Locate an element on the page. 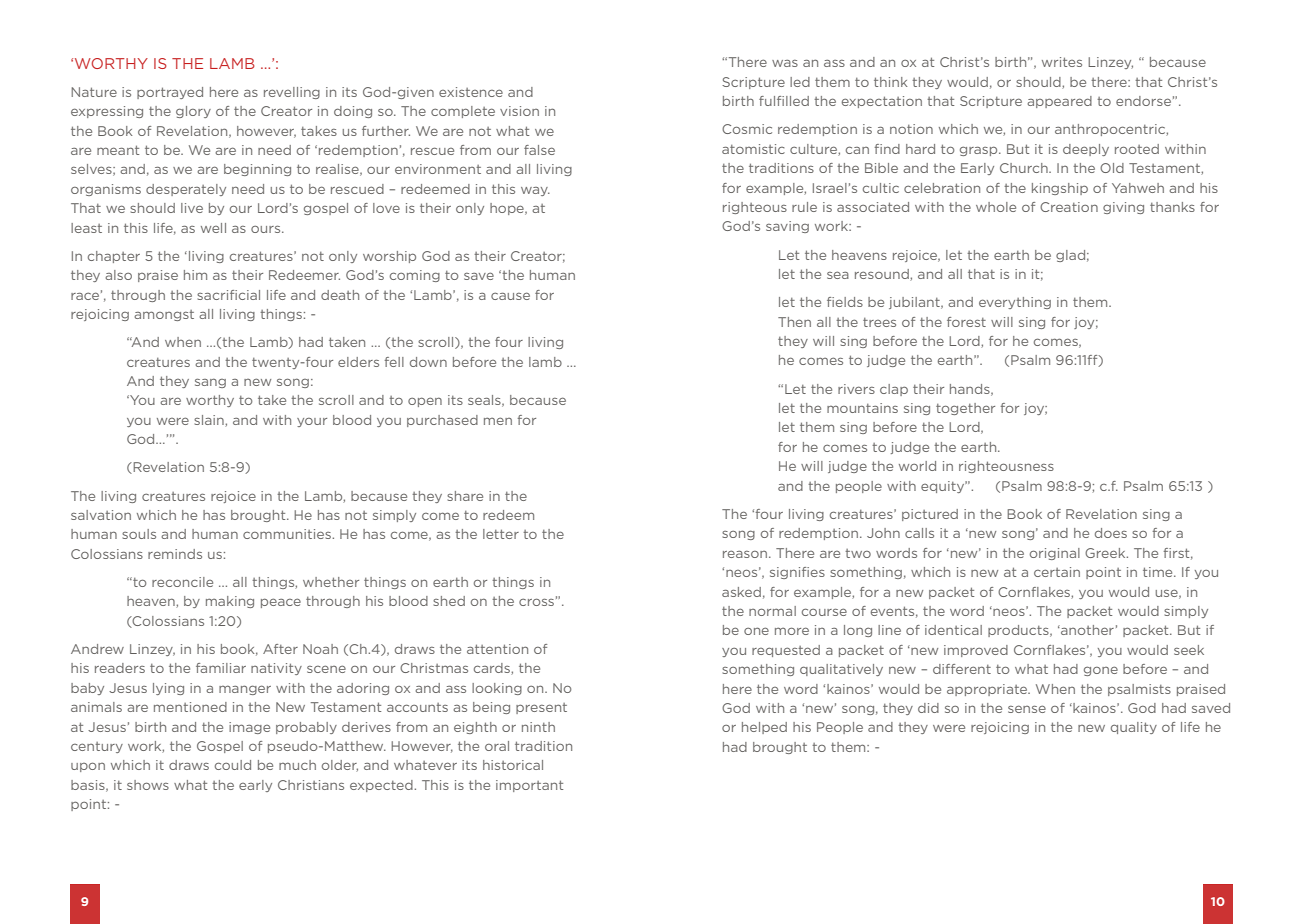  Creation is located at coordinates (1069, 207).
